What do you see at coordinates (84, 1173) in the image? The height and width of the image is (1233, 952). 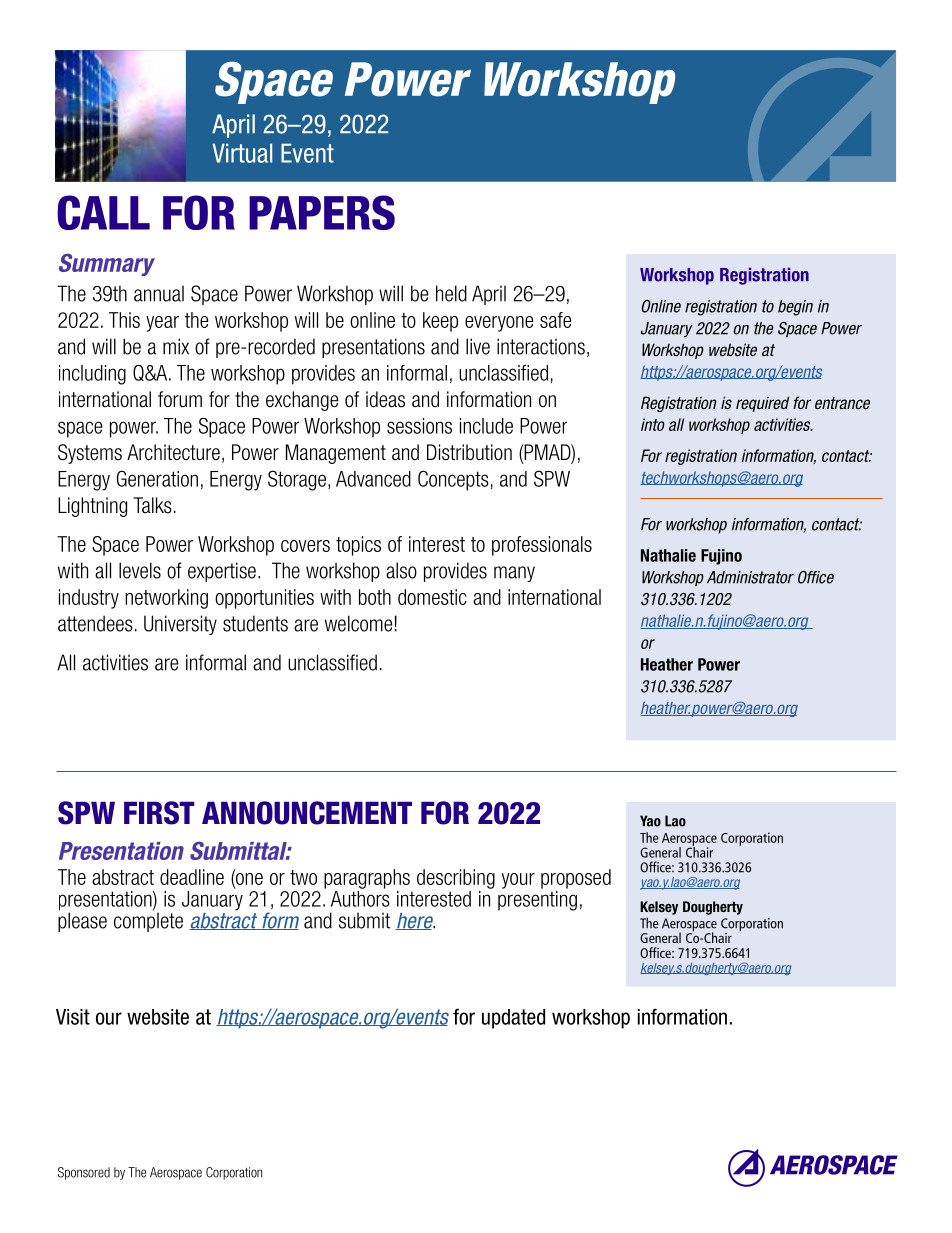 I see `Sponsored` at bounding box center [84, 1173].
